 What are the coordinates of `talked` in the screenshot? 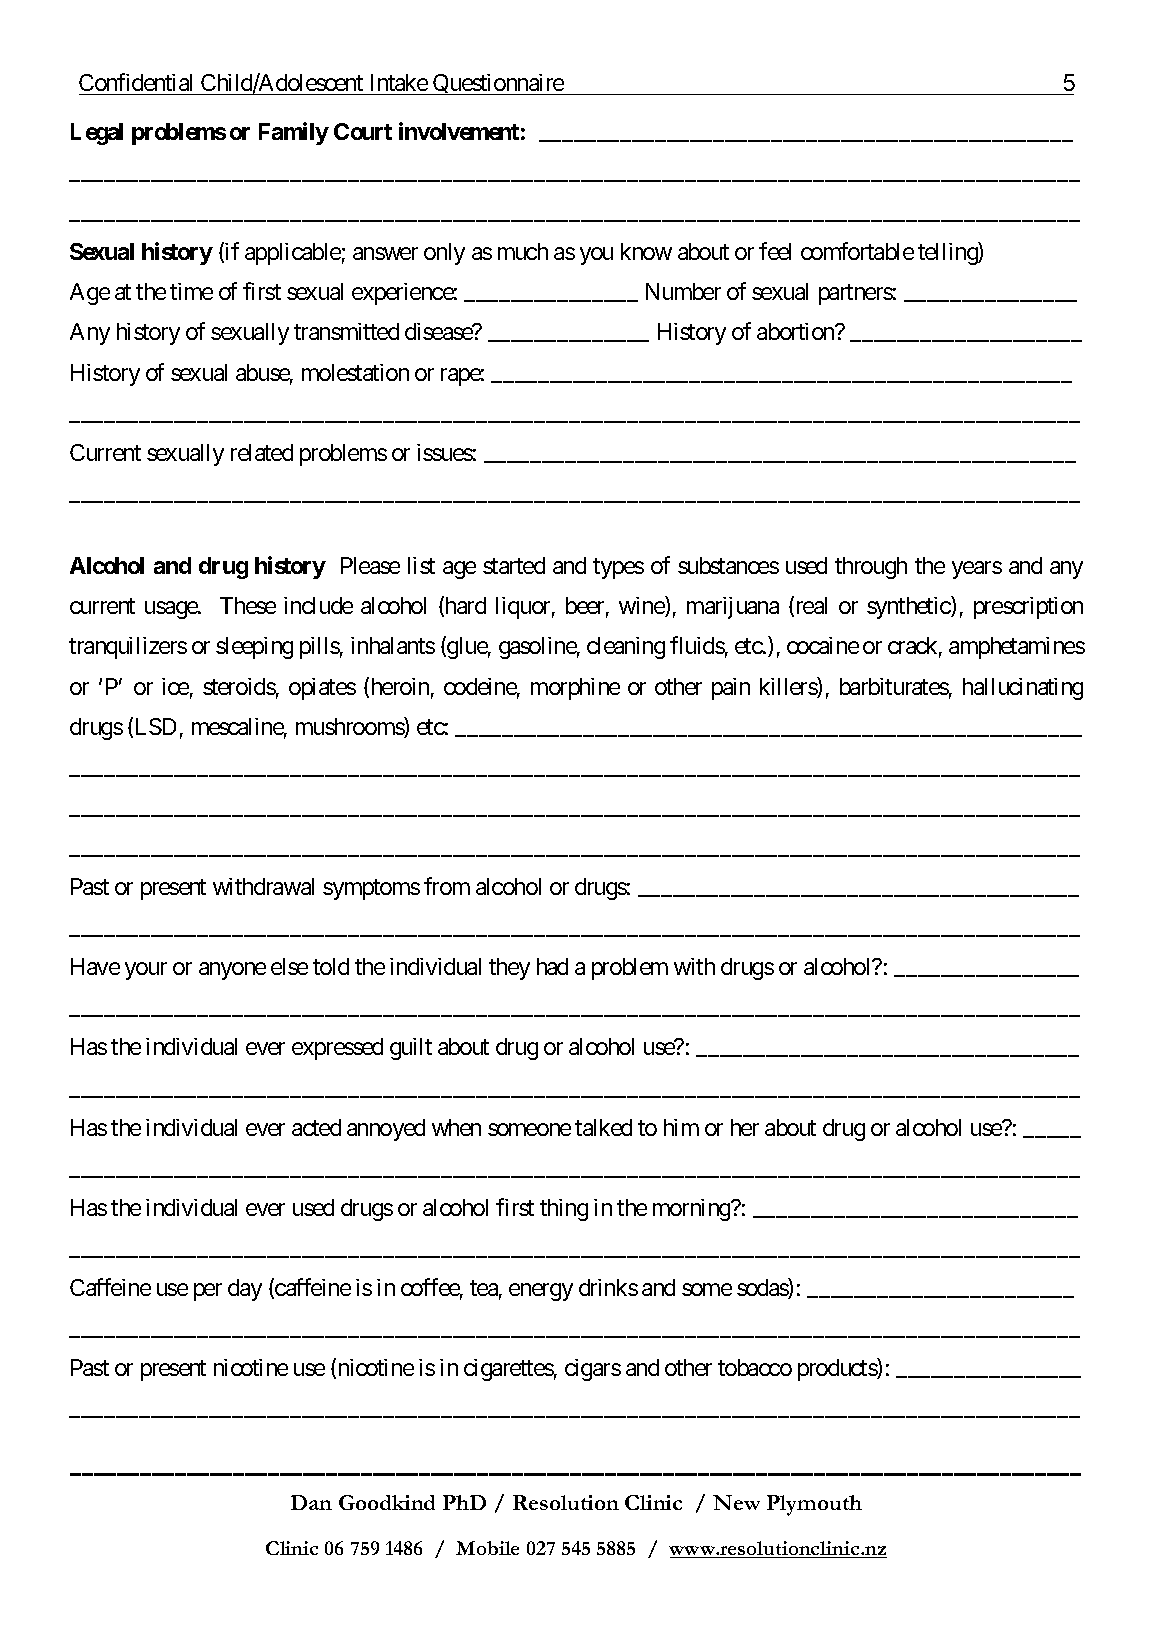 It's located at (603, 1127).
